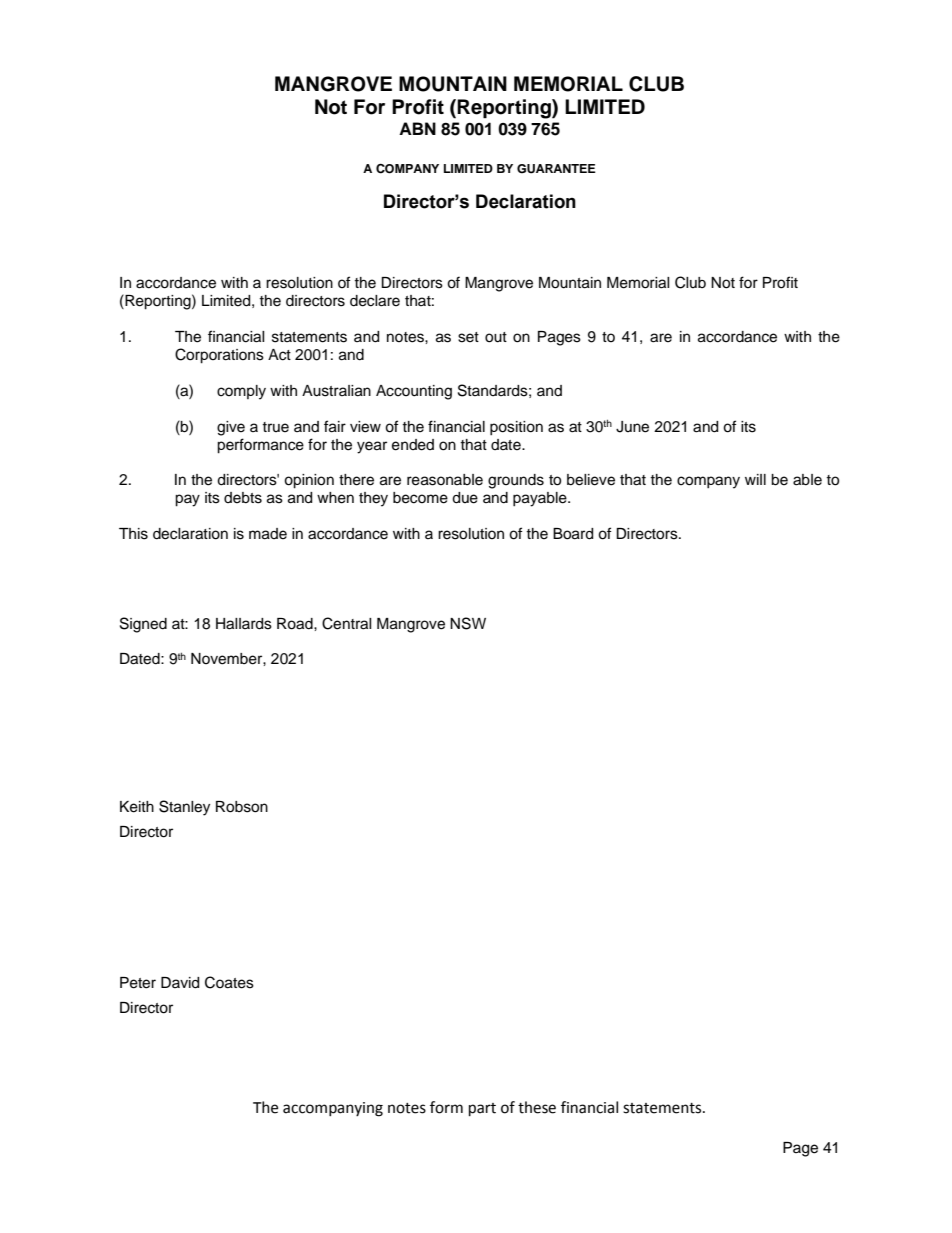 The image size is (952, 1233). Describe the element at coordinates (537, 1107) in the document. I see `these` at that location.
